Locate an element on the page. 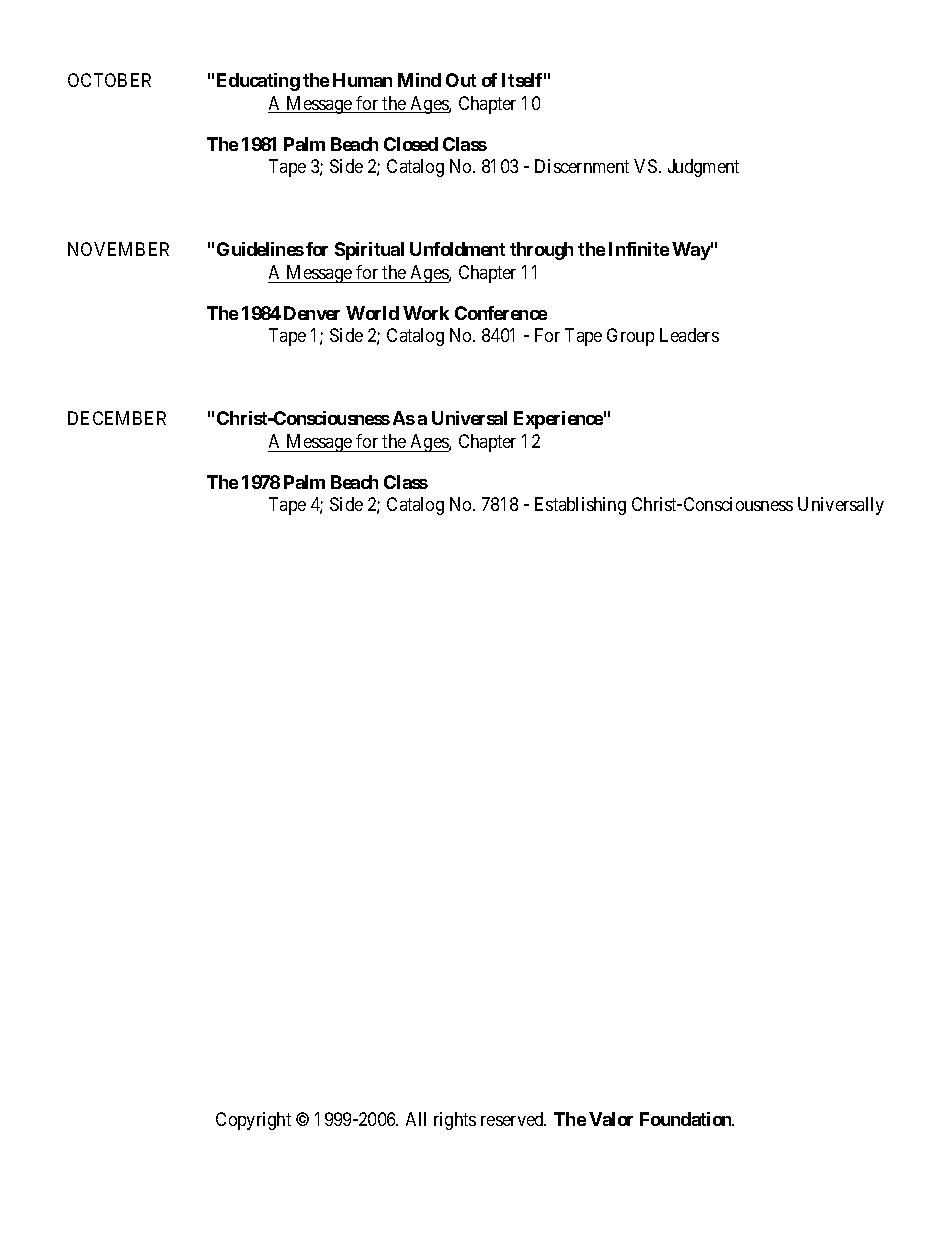  OCTOBER is located at coordinates (109, 80).
